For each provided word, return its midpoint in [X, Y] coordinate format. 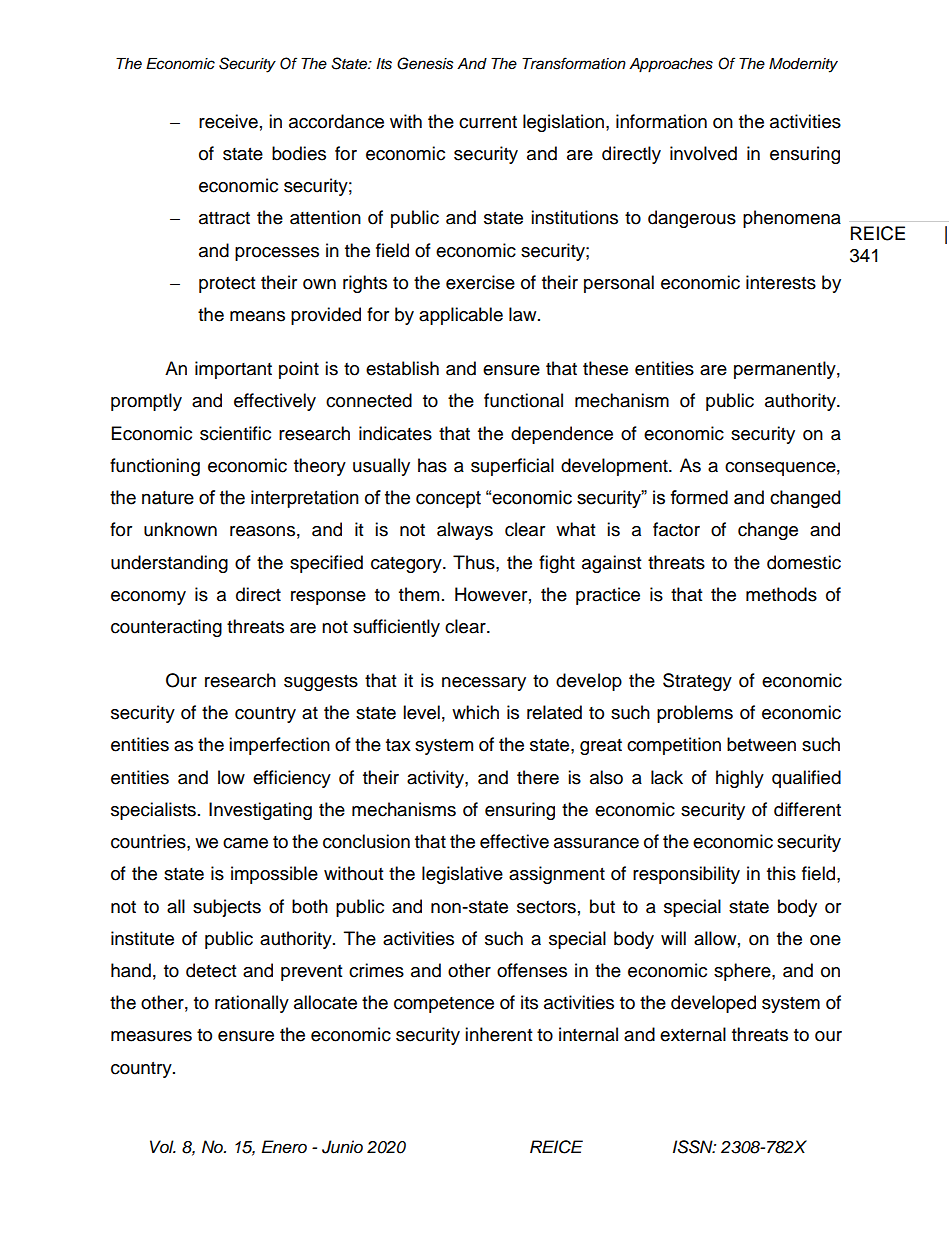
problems [695, 714]
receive [228, 121]
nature [168, 498]
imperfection [279, 746]
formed [699, 497]
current [488, 122]
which [475, 712]
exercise [480, 282]
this [781, 873]
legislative [462, 875]
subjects [227, 908]
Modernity [803, 65]
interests [781, 282]
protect [227, 285]
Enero [284, 1147]
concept [448, 499]
